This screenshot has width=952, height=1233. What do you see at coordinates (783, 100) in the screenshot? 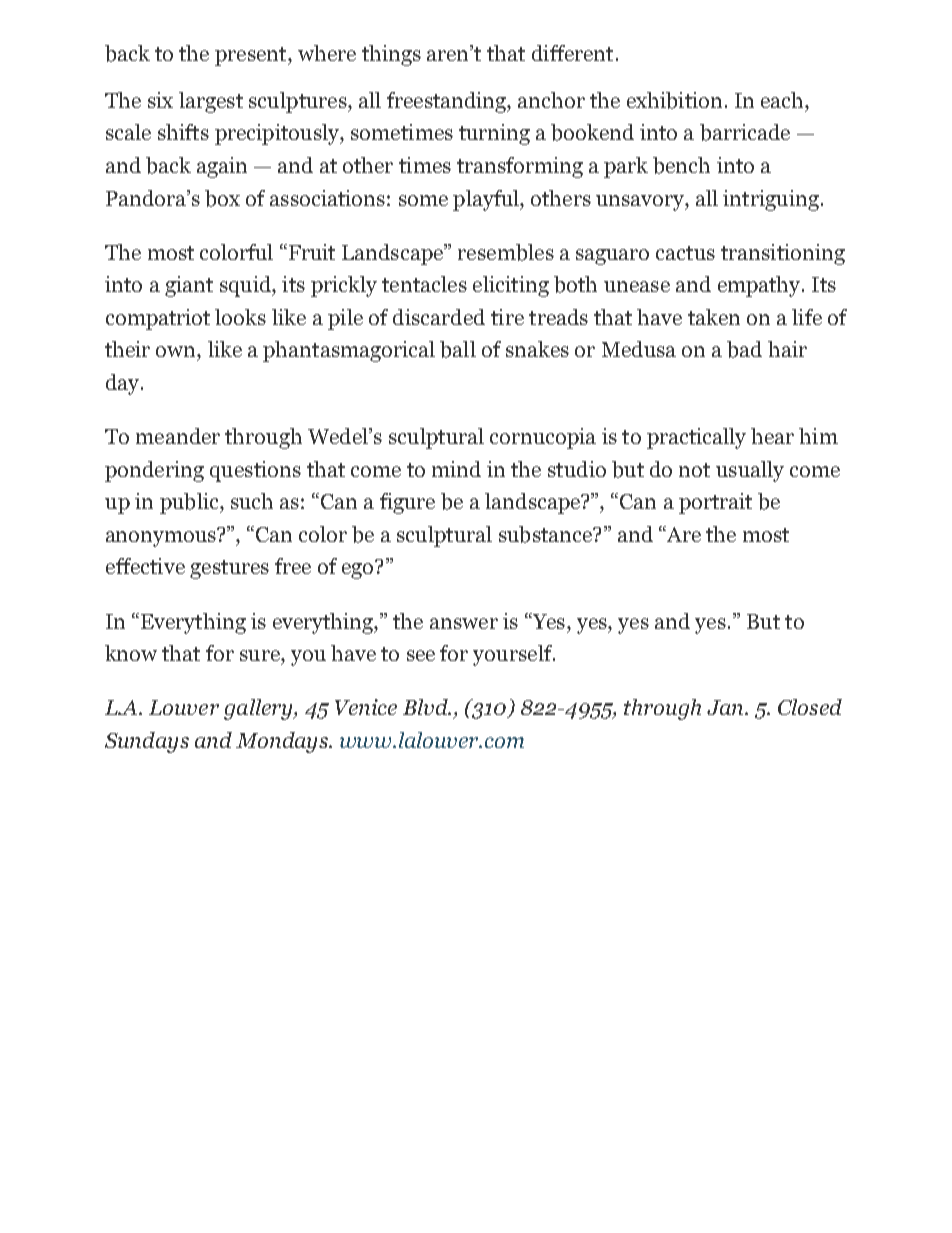
I see `each` at bounding box center [783, 100].
